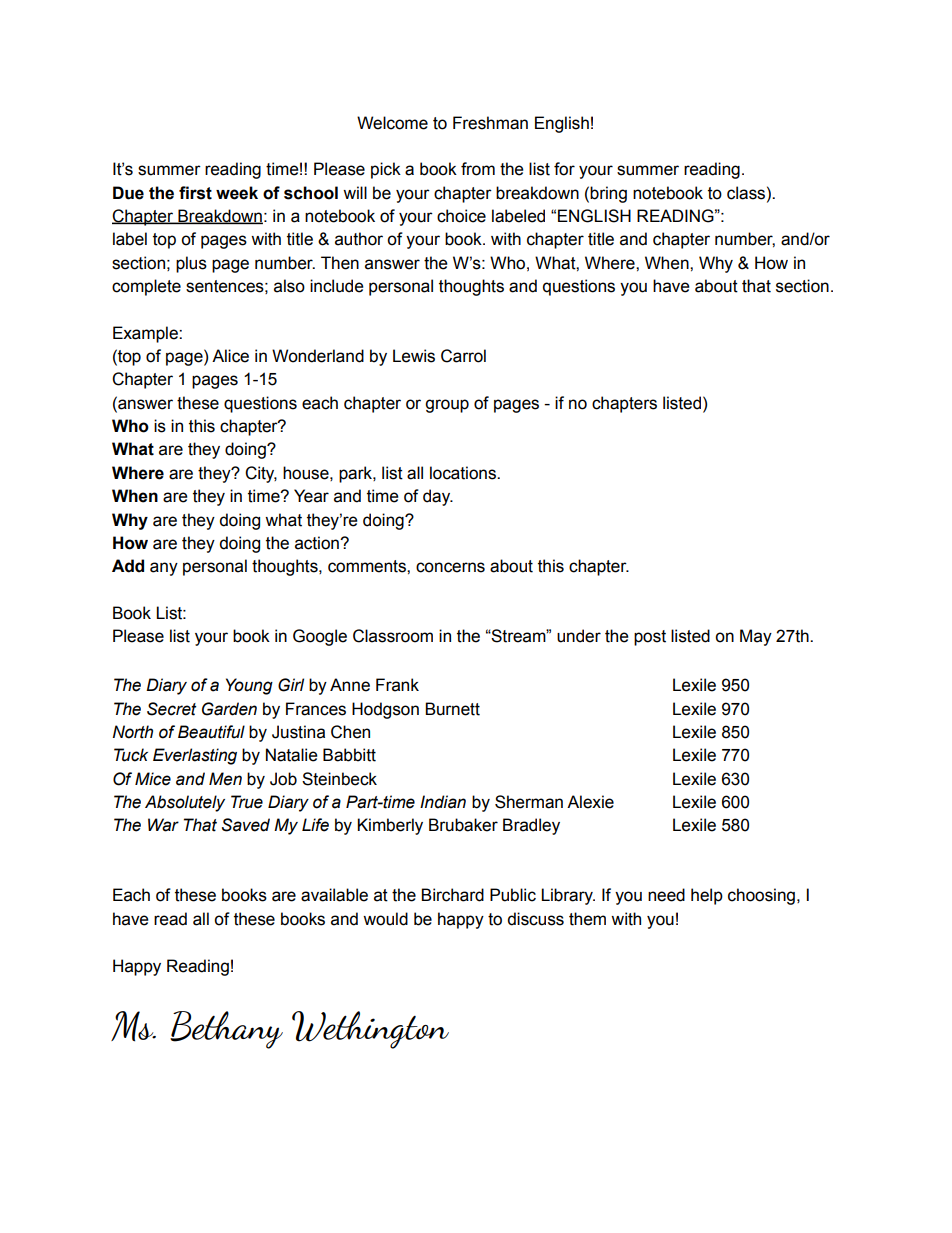 The width and height of the page is (952, 1233). Describe the element at coordinates (385, 919) in the page. I see `would` at that location.
